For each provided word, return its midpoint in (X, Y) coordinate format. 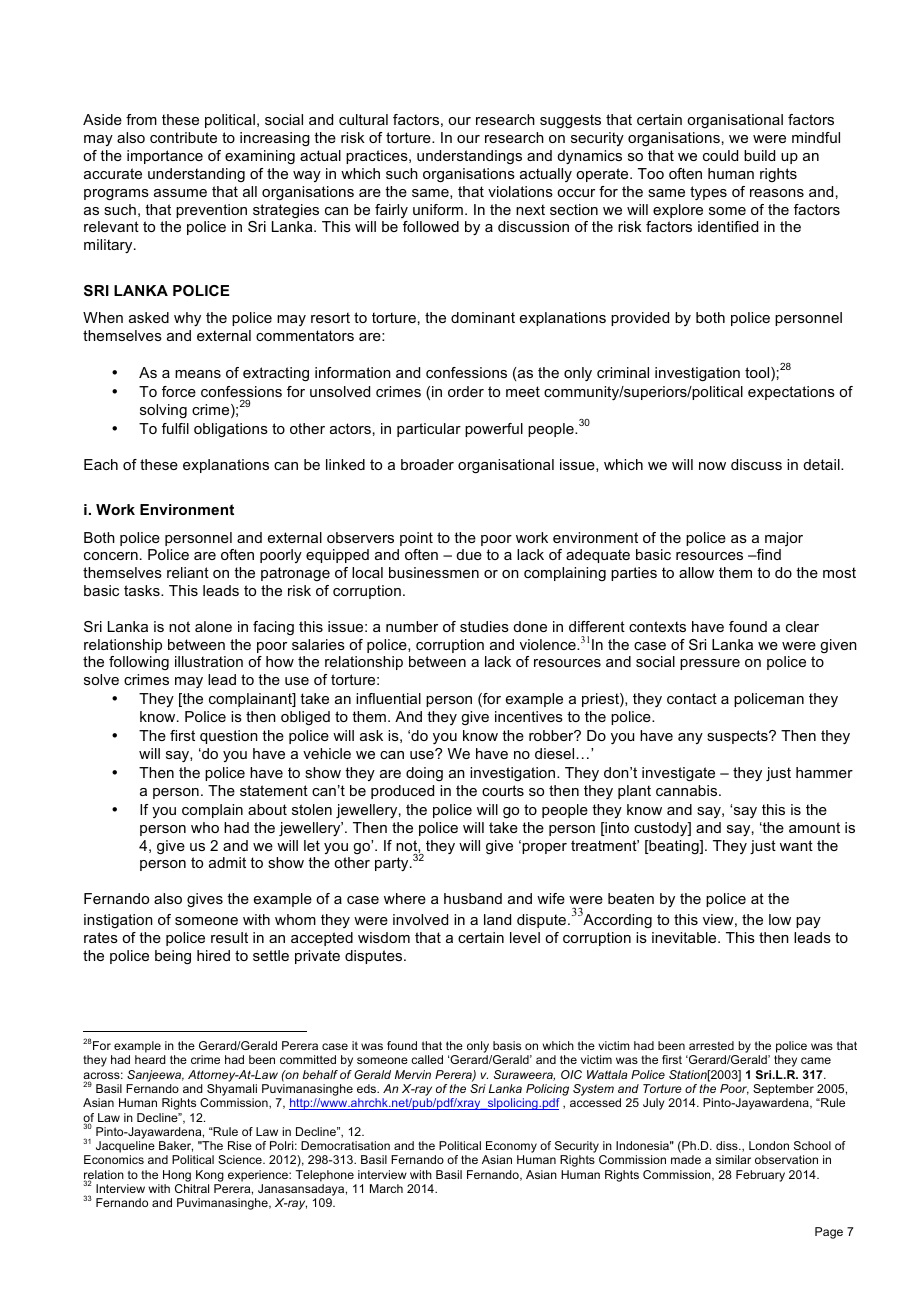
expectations (791, 393)
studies (484, 626)
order (466, 391)
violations (520, 191)
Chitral (192, 1188)
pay (808, 922)
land (497, 919)
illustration (209, 661)
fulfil (175, 428)
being (173, 957)
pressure (710, 664)
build (759, 155)
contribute (183, 137)
